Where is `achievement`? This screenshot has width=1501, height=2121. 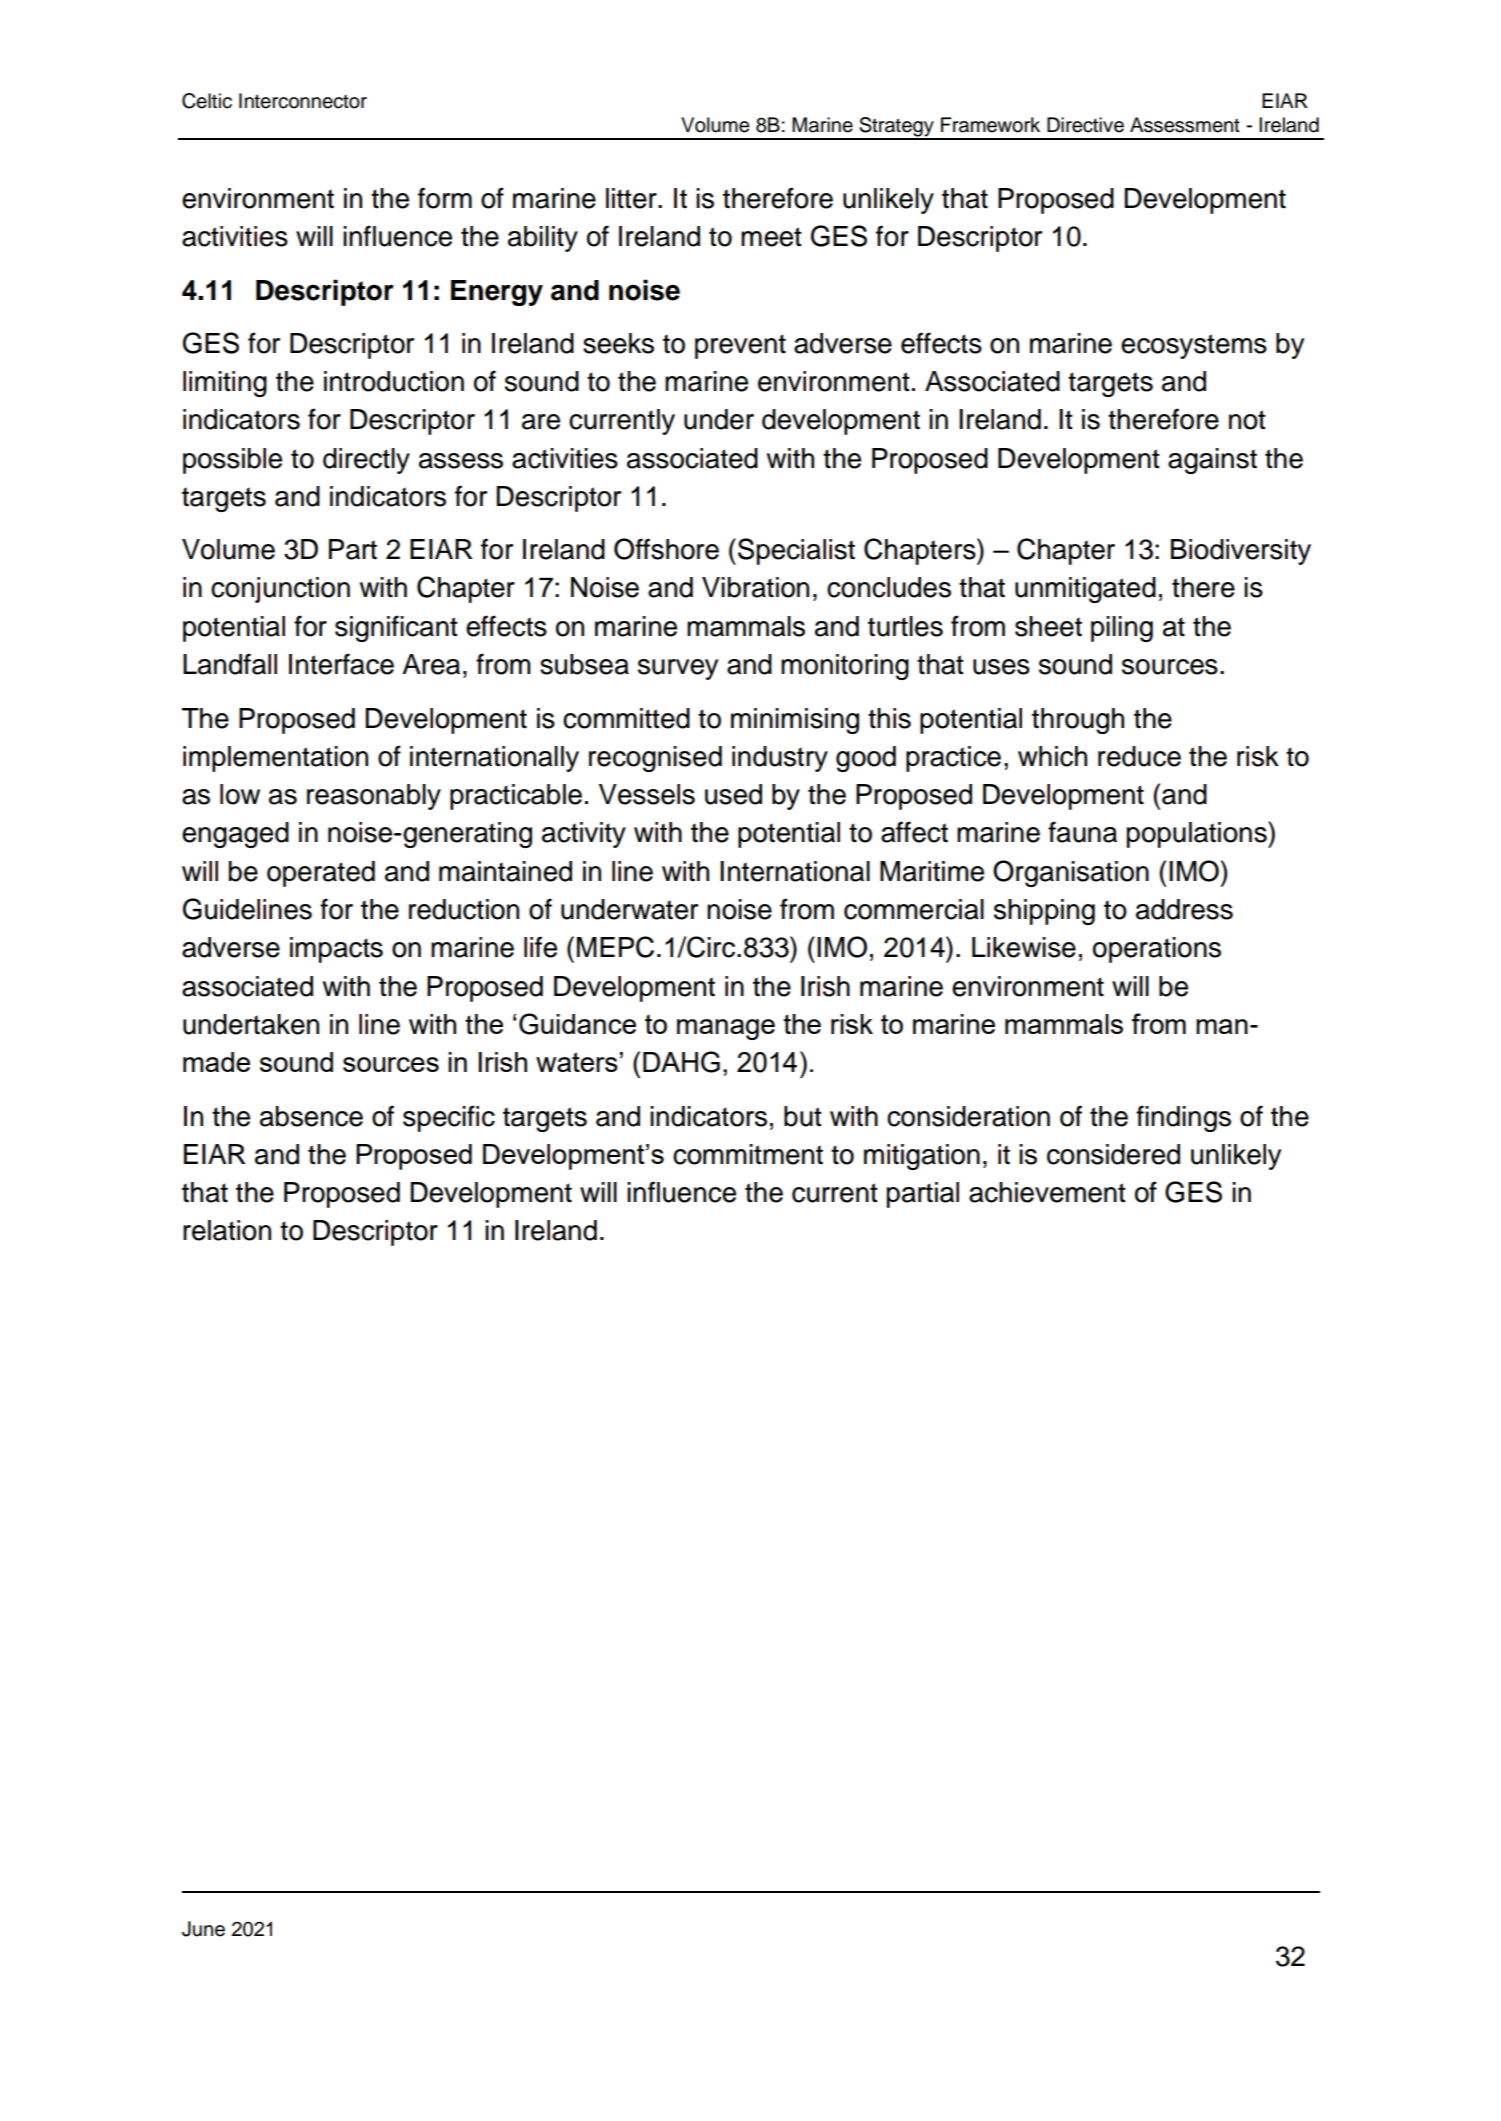
achievement is located at coordinates (1047, 1192).
